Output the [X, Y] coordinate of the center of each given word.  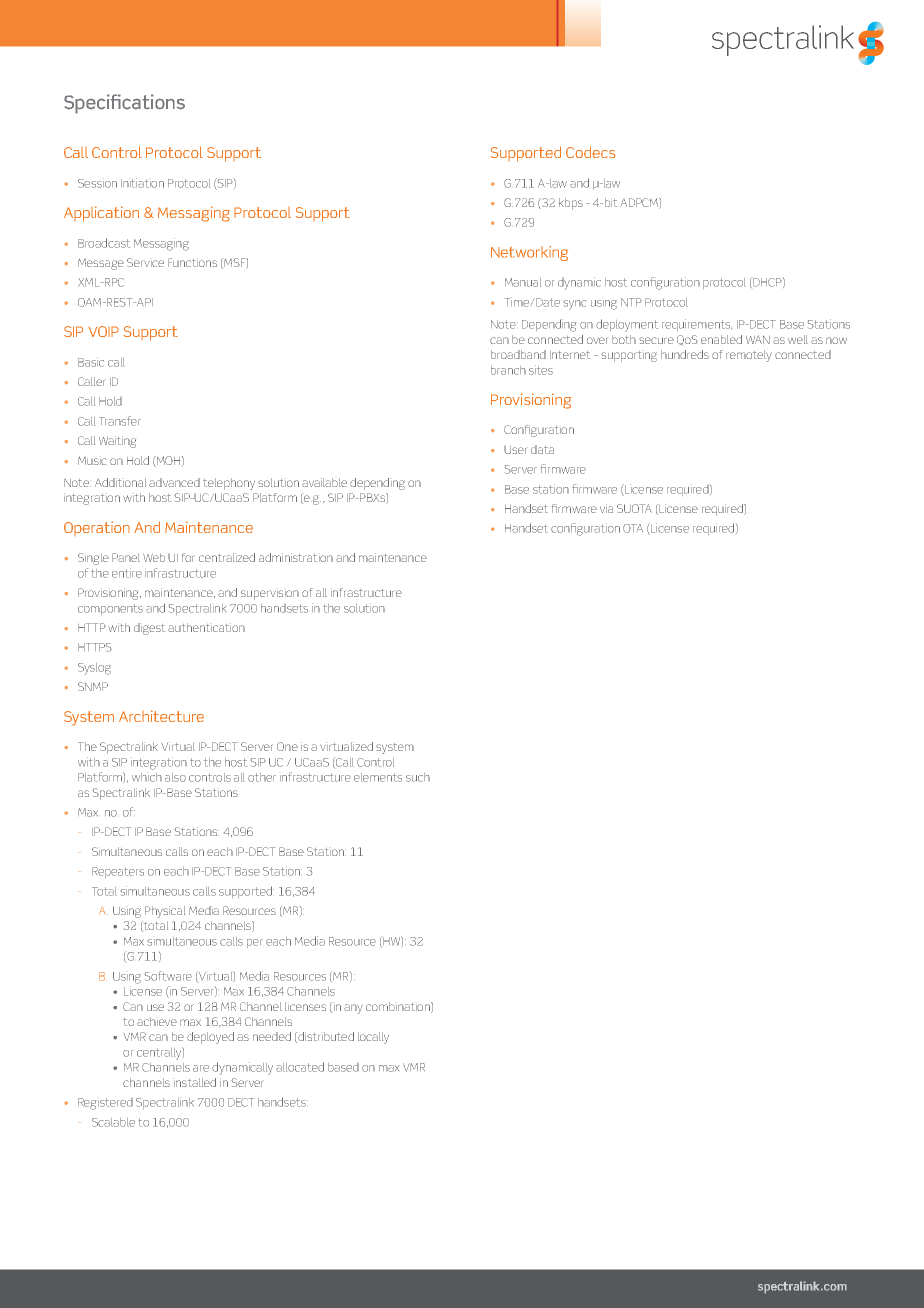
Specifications [124, 104]
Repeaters [118, 872]
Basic [91, 362]
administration [296, 557]
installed [195, 1082]
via [606, 508]
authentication [206, 627]
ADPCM [640, 203]
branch [508, 370]
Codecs [591, 152]
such [418, 777]
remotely [749, 356]
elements [378, 777]
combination [399, 1007]
